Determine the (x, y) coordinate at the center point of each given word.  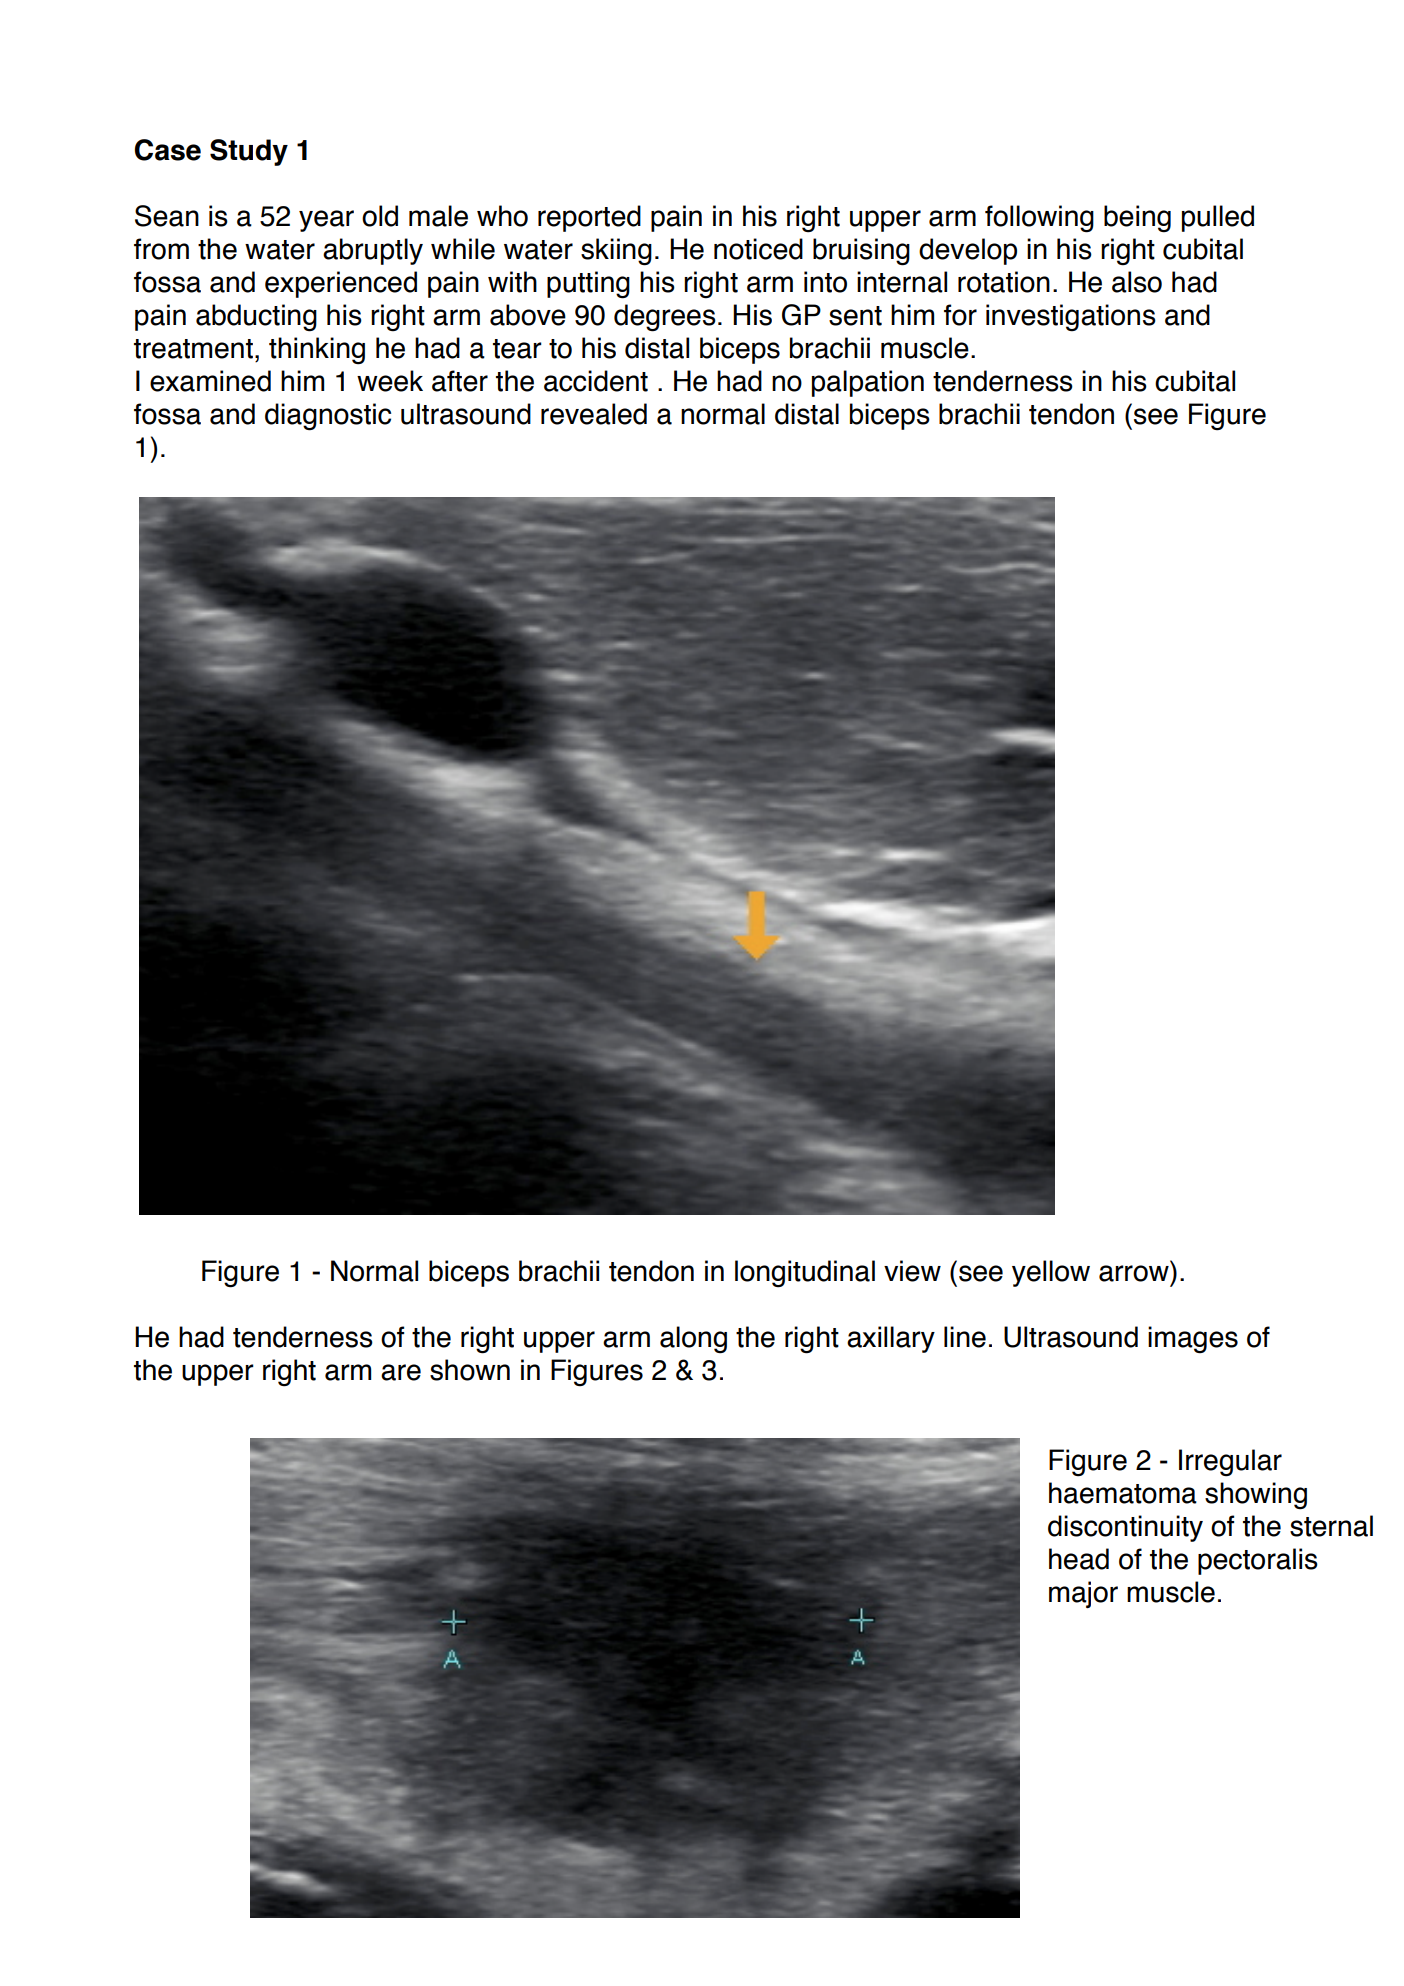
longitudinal (805, 1274)
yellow (1051, 1273)
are (401, 1372)
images (1193, 1340)
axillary (891, 1339)
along (693, 1340)
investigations (1071, 318)
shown (470, 1370)
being (1137, 219)
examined (210, 381)
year (326, 221)
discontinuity (1125, 1528)
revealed (594, 414)
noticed (758, 249)
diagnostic (328, 417)
